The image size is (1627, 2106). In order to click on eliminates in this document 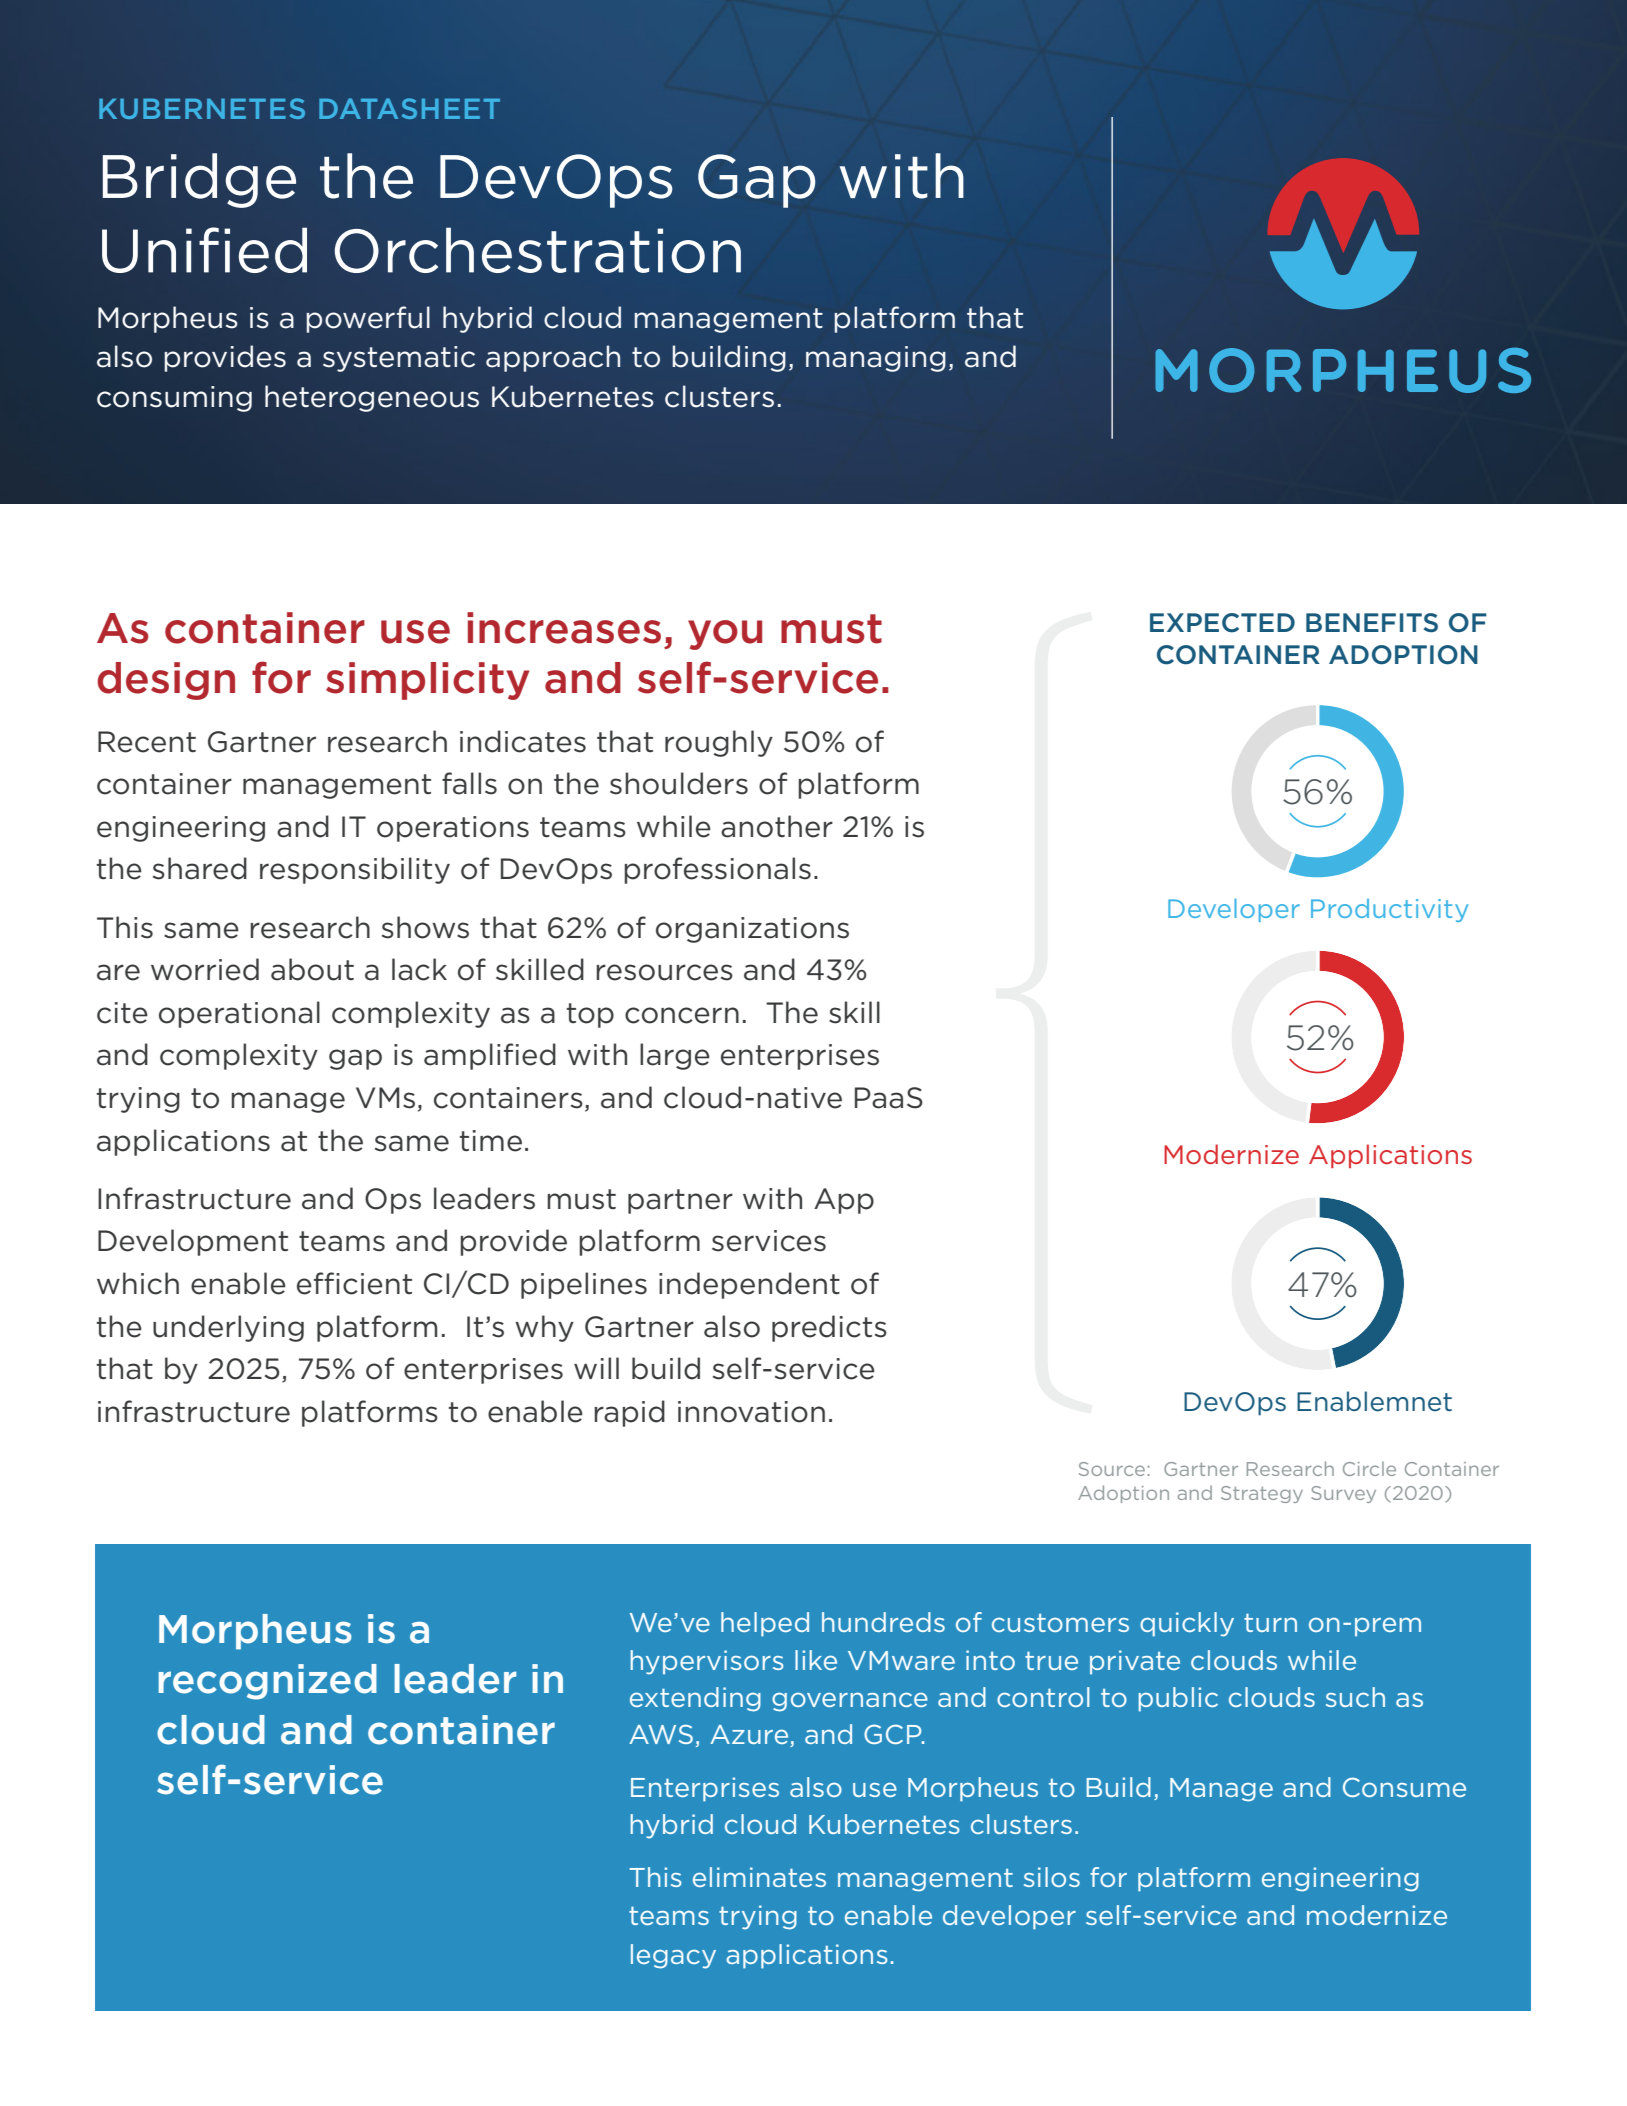, I will do `click(759, 1877)`.
